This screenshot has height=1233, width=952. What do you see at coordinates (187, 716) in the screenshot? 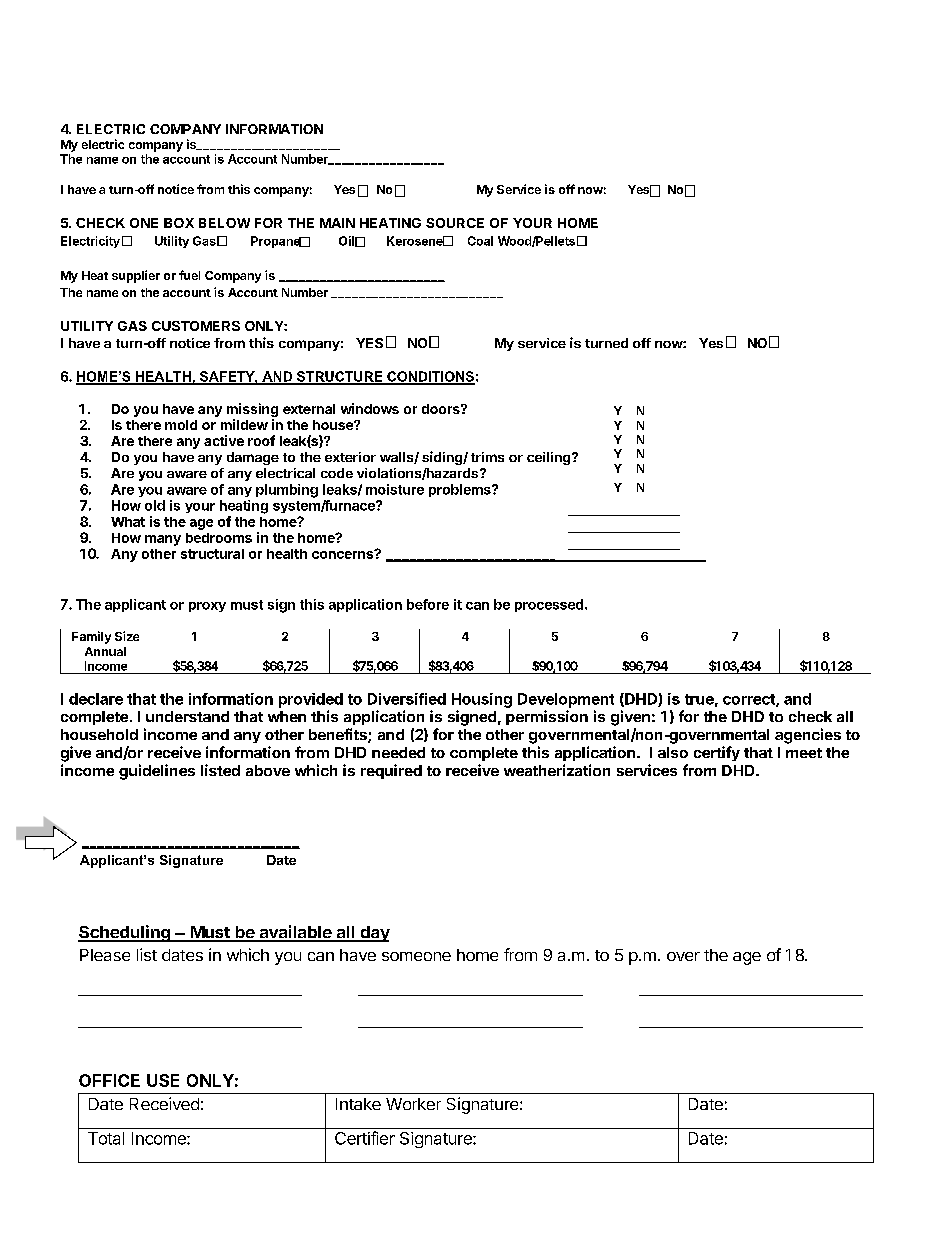
I see `understand` at bounding box center [187, 716].
